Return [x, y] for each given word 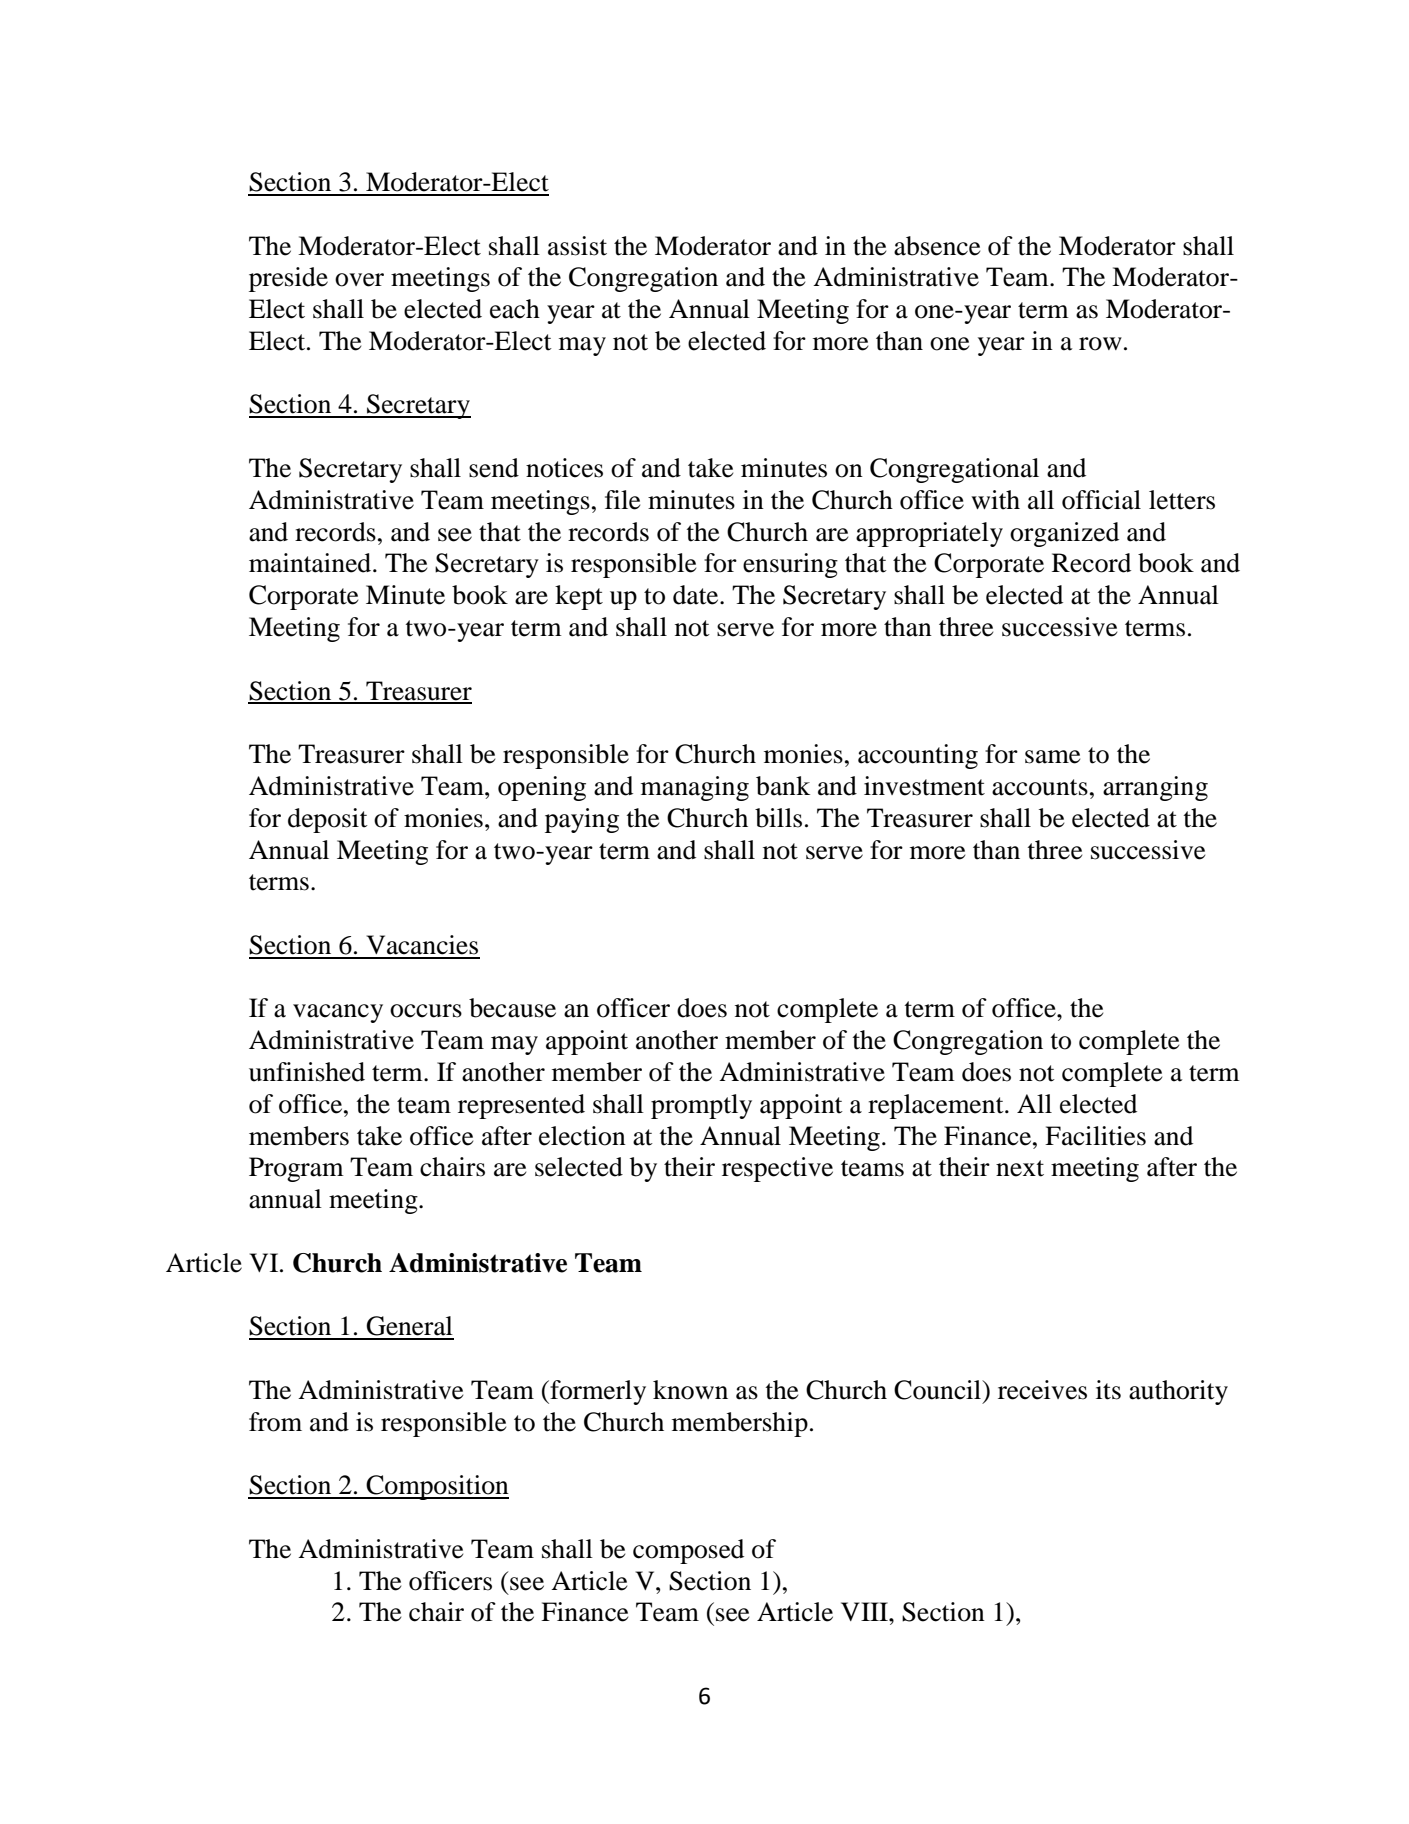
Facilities [1095, 1136]
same [1052, 757]
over [359, 280]
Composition [436, 1487]
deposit [328, 820]
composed [688, 1551]
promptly [701, 1106]
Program [296, 1169]
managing [695, 788]
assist [577, 246]
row [1100, 344]
